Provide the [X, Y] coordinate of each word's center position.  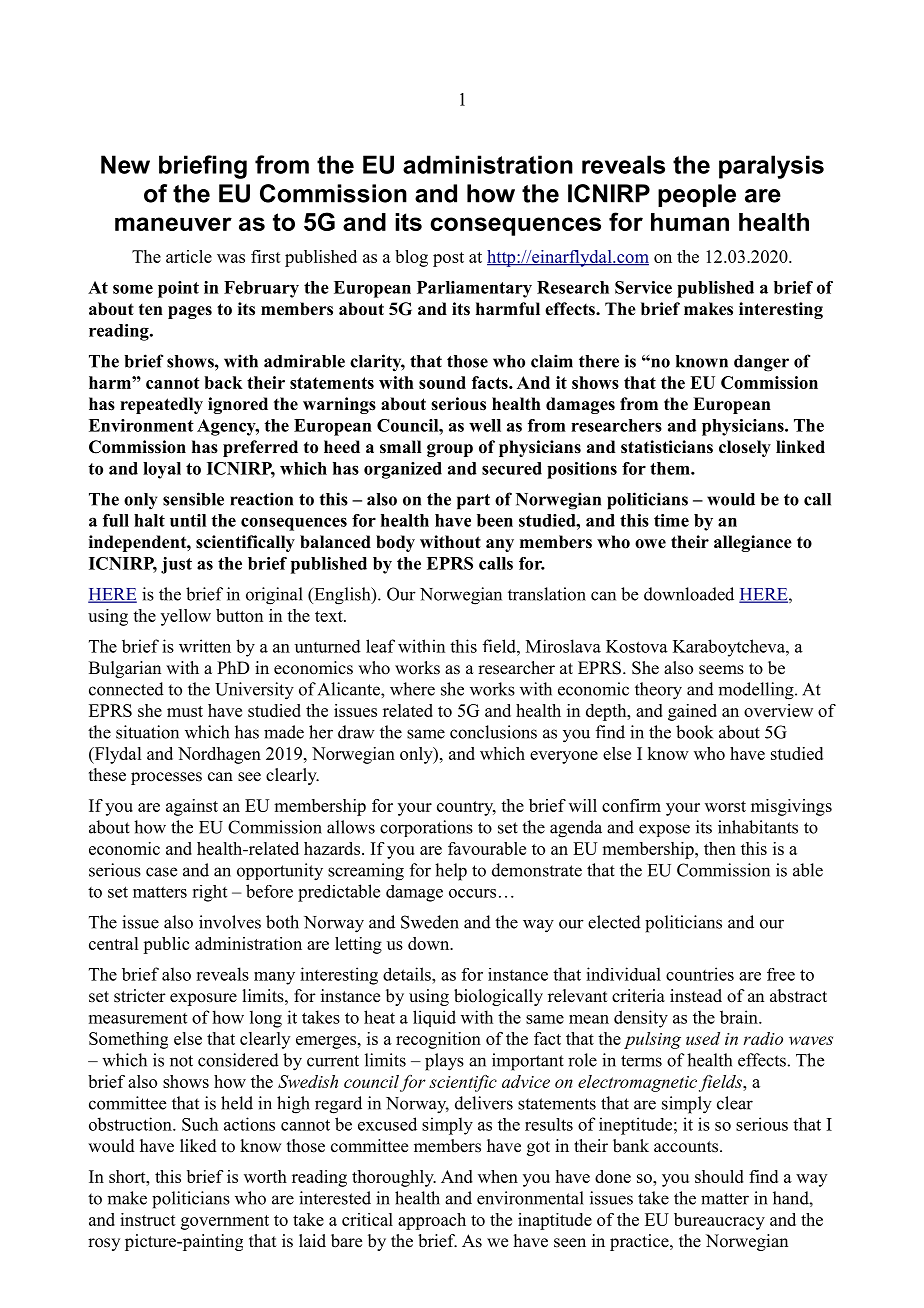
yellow [186, 617]
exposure [203, 999]
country [466, 808]
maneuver [173, 224]
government [225, 1222]
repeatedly [161, 405]
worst [725, 806]
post [448, 259]
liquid [434, 1018]
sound [442, 382]
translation [547, 594]
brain [740, 1017]
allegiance [753, 543]
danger [761, 363]
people [697, 195]
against [192, 807]
